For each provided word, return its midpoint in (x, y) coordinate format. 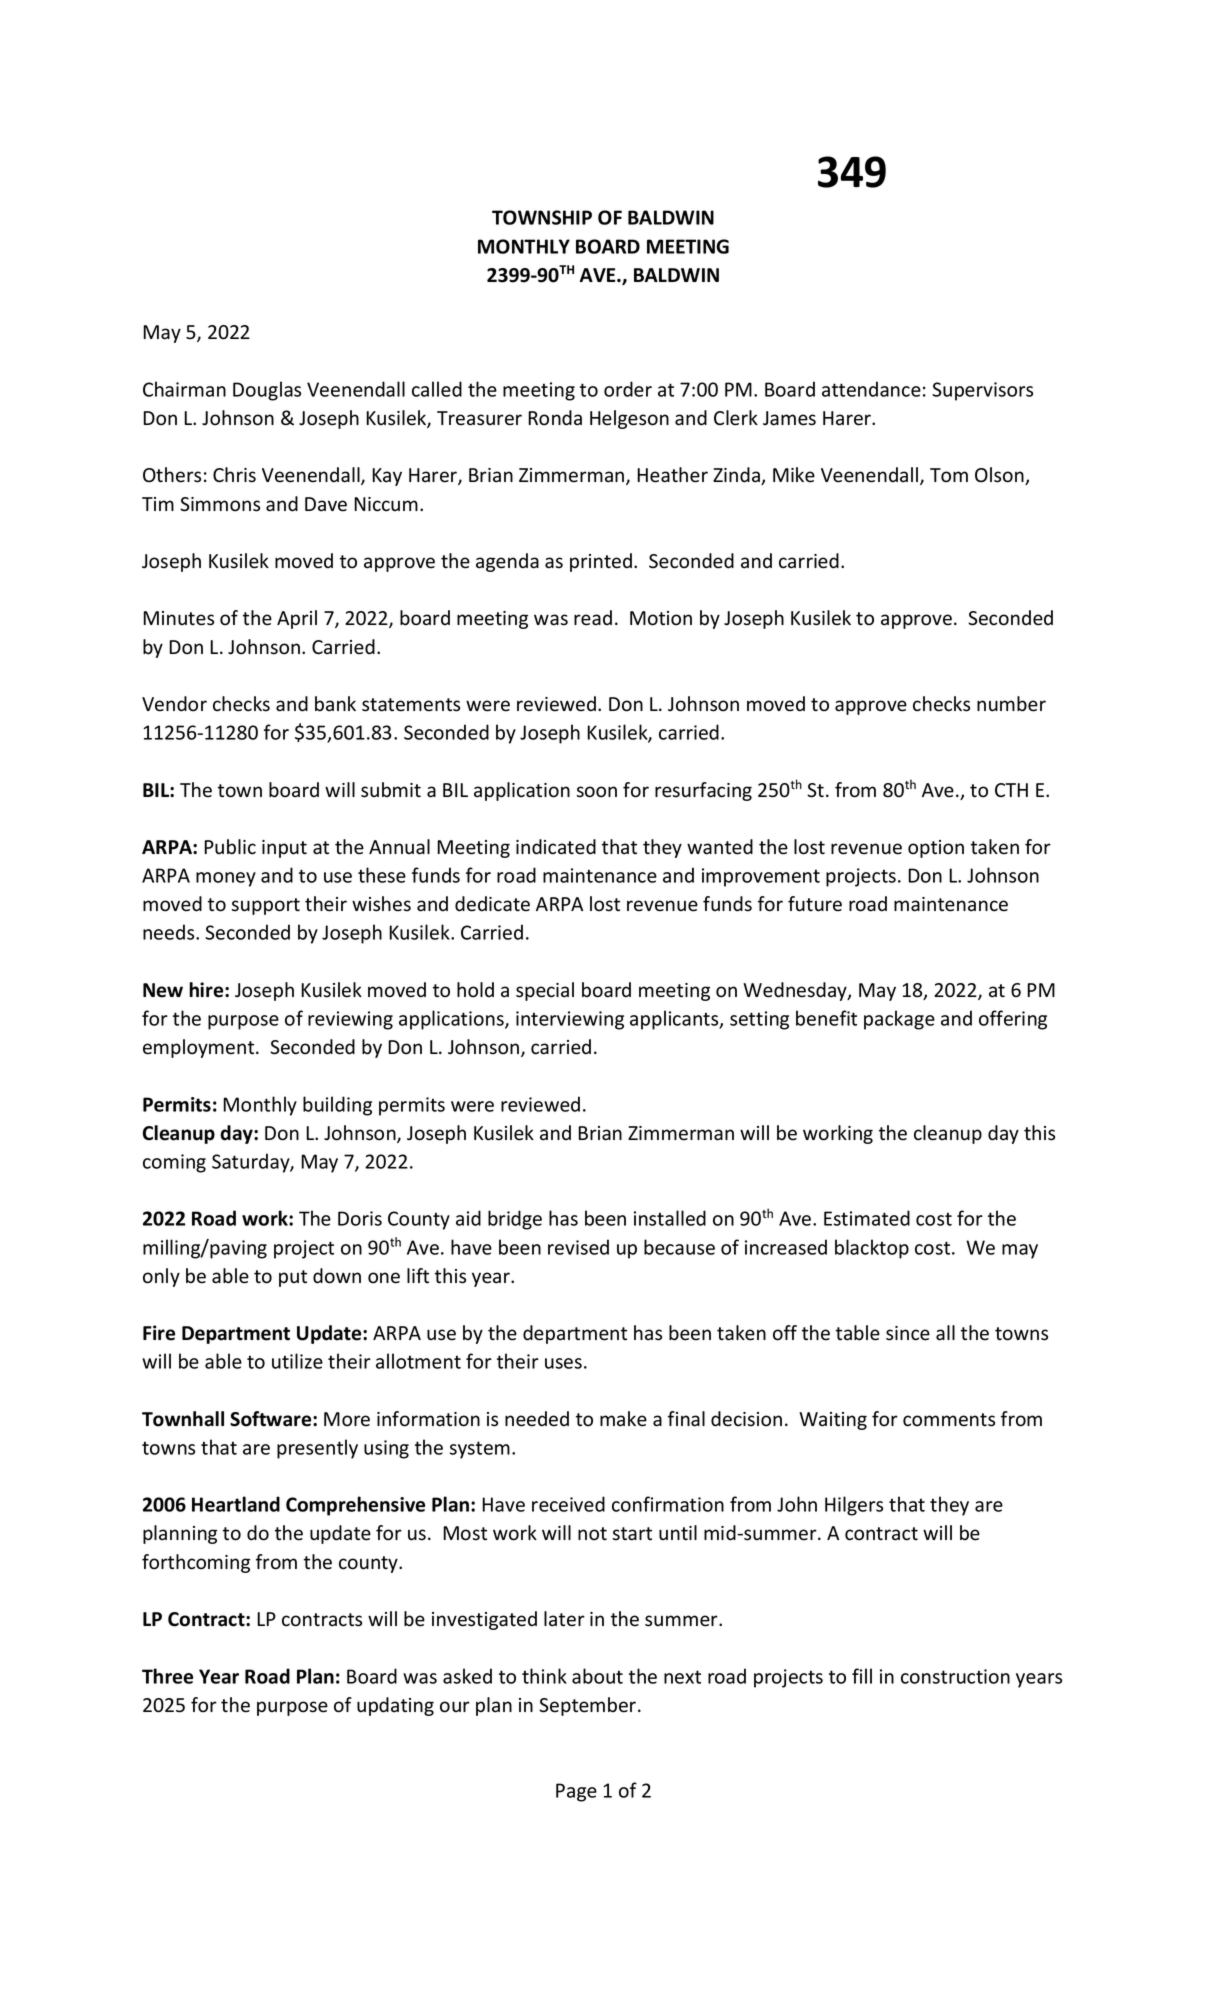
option (936, 849)
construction (955, 1676)
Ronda (555, 418)
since (908, 1333)
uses (563, 1363)
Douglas (267, 391)
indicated (556, 847)
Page (576, 1792)
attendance (871, 389)
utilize (297, 1361)
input (284, 849)
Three (167, 1676)
